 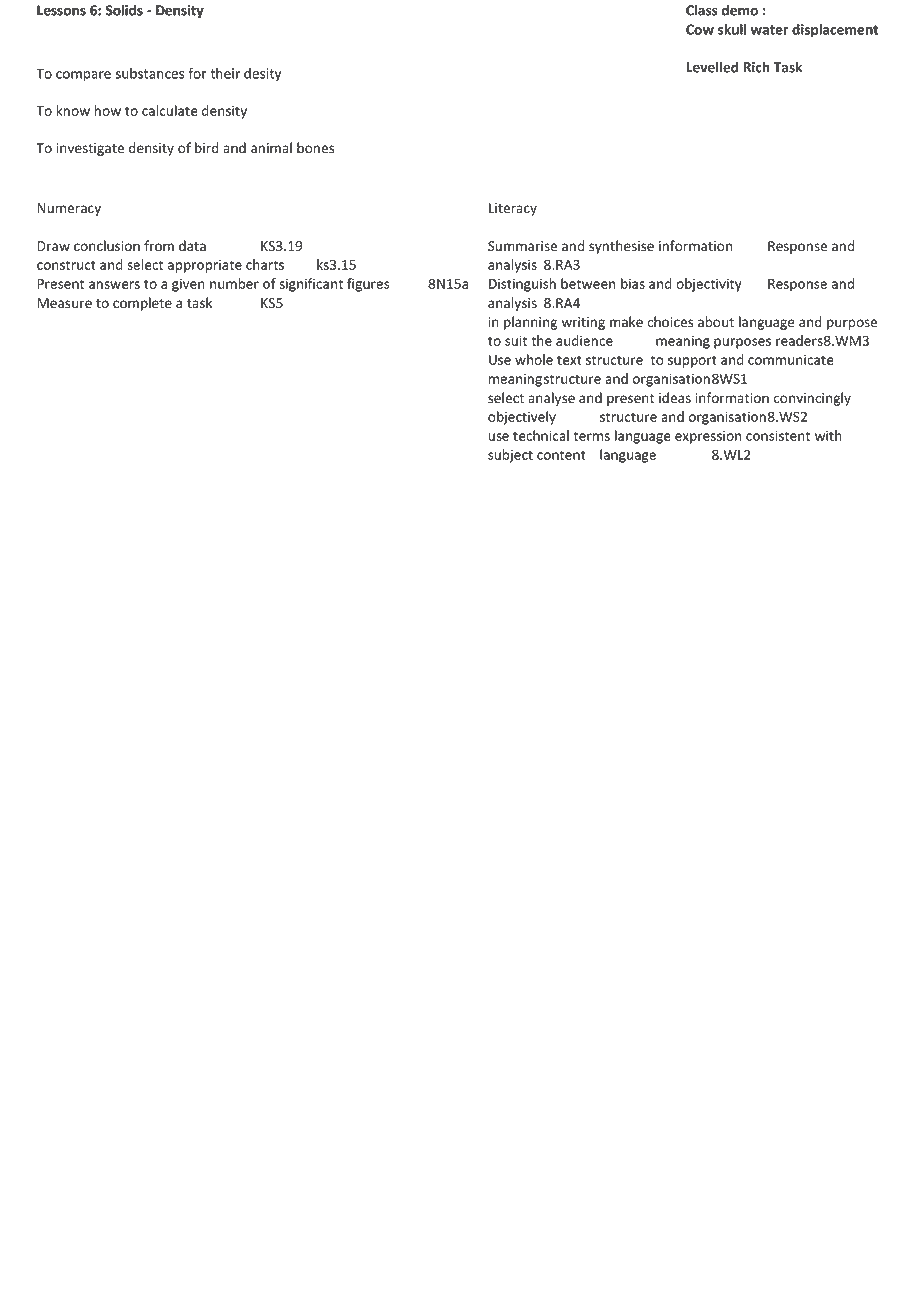 I want to click on Solids, so click(x=124, y=10).
